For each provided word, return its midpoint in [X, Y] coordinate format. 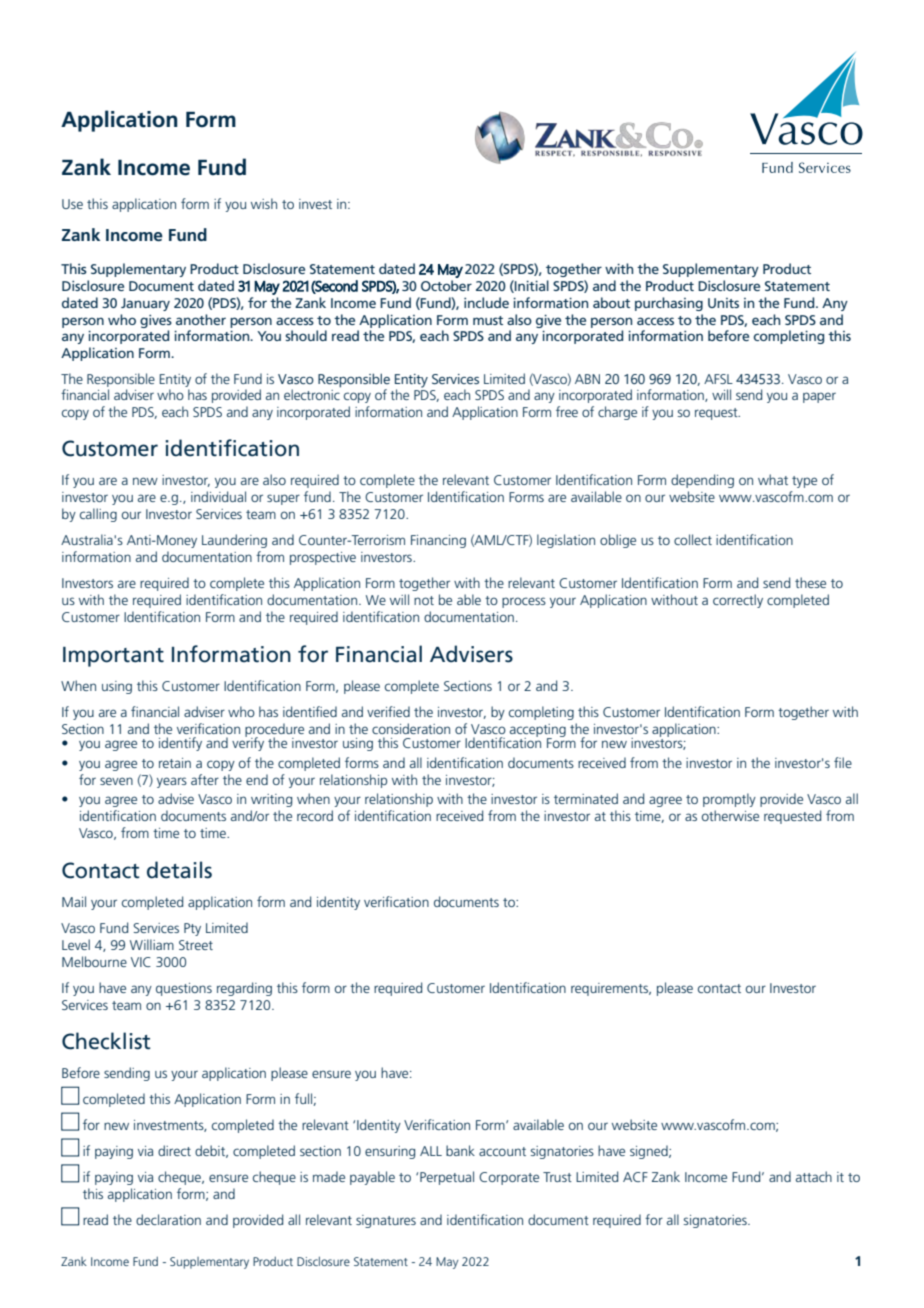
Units [723, 303]
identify [180, 744]
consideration [411, 728]
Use [72, 204]
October [446, 285]
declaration [168, 1219]
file [843, 762]
